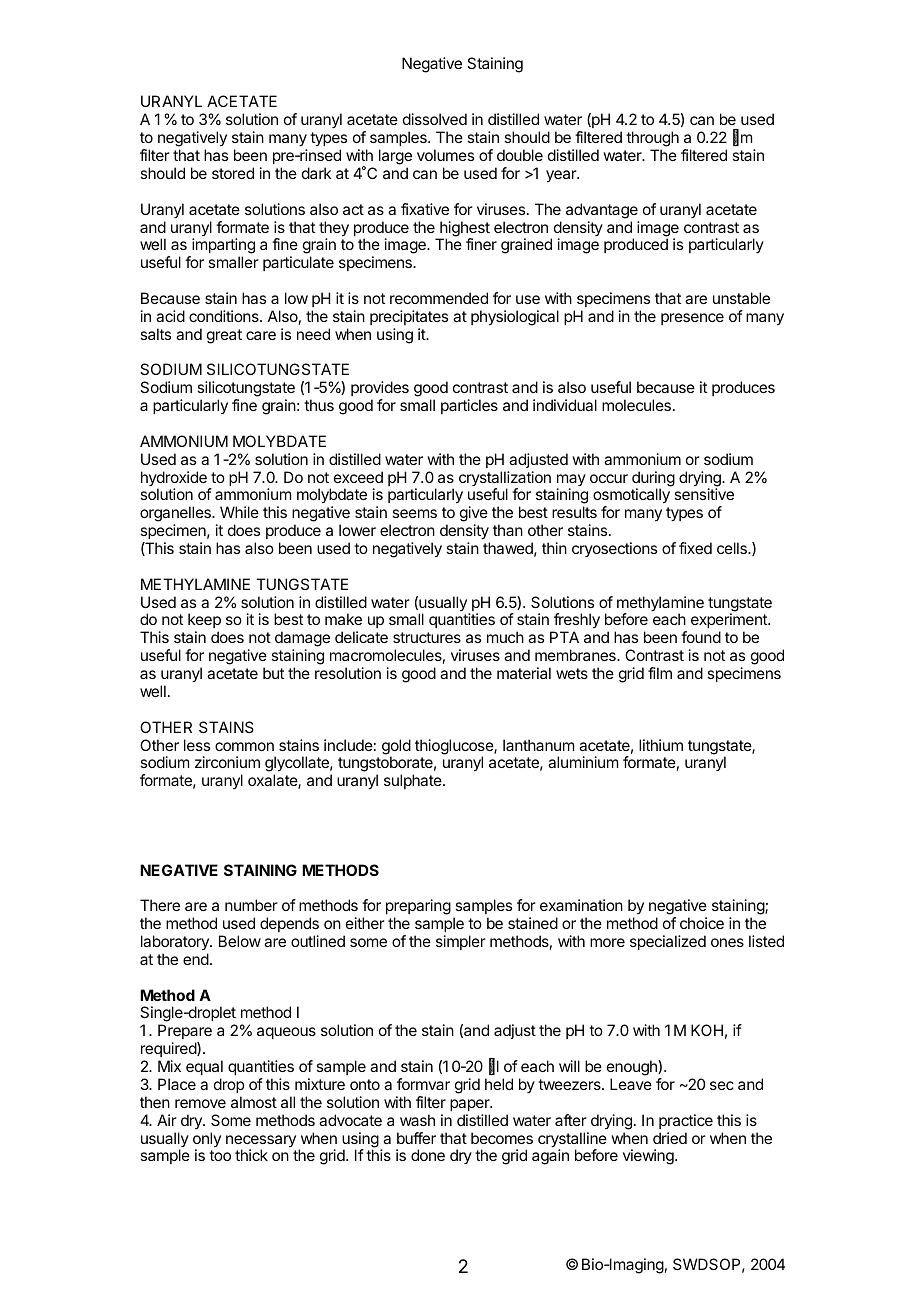 This screenshot has height=1308, width=924. I want to click on zirconium, so click(227, 762).
